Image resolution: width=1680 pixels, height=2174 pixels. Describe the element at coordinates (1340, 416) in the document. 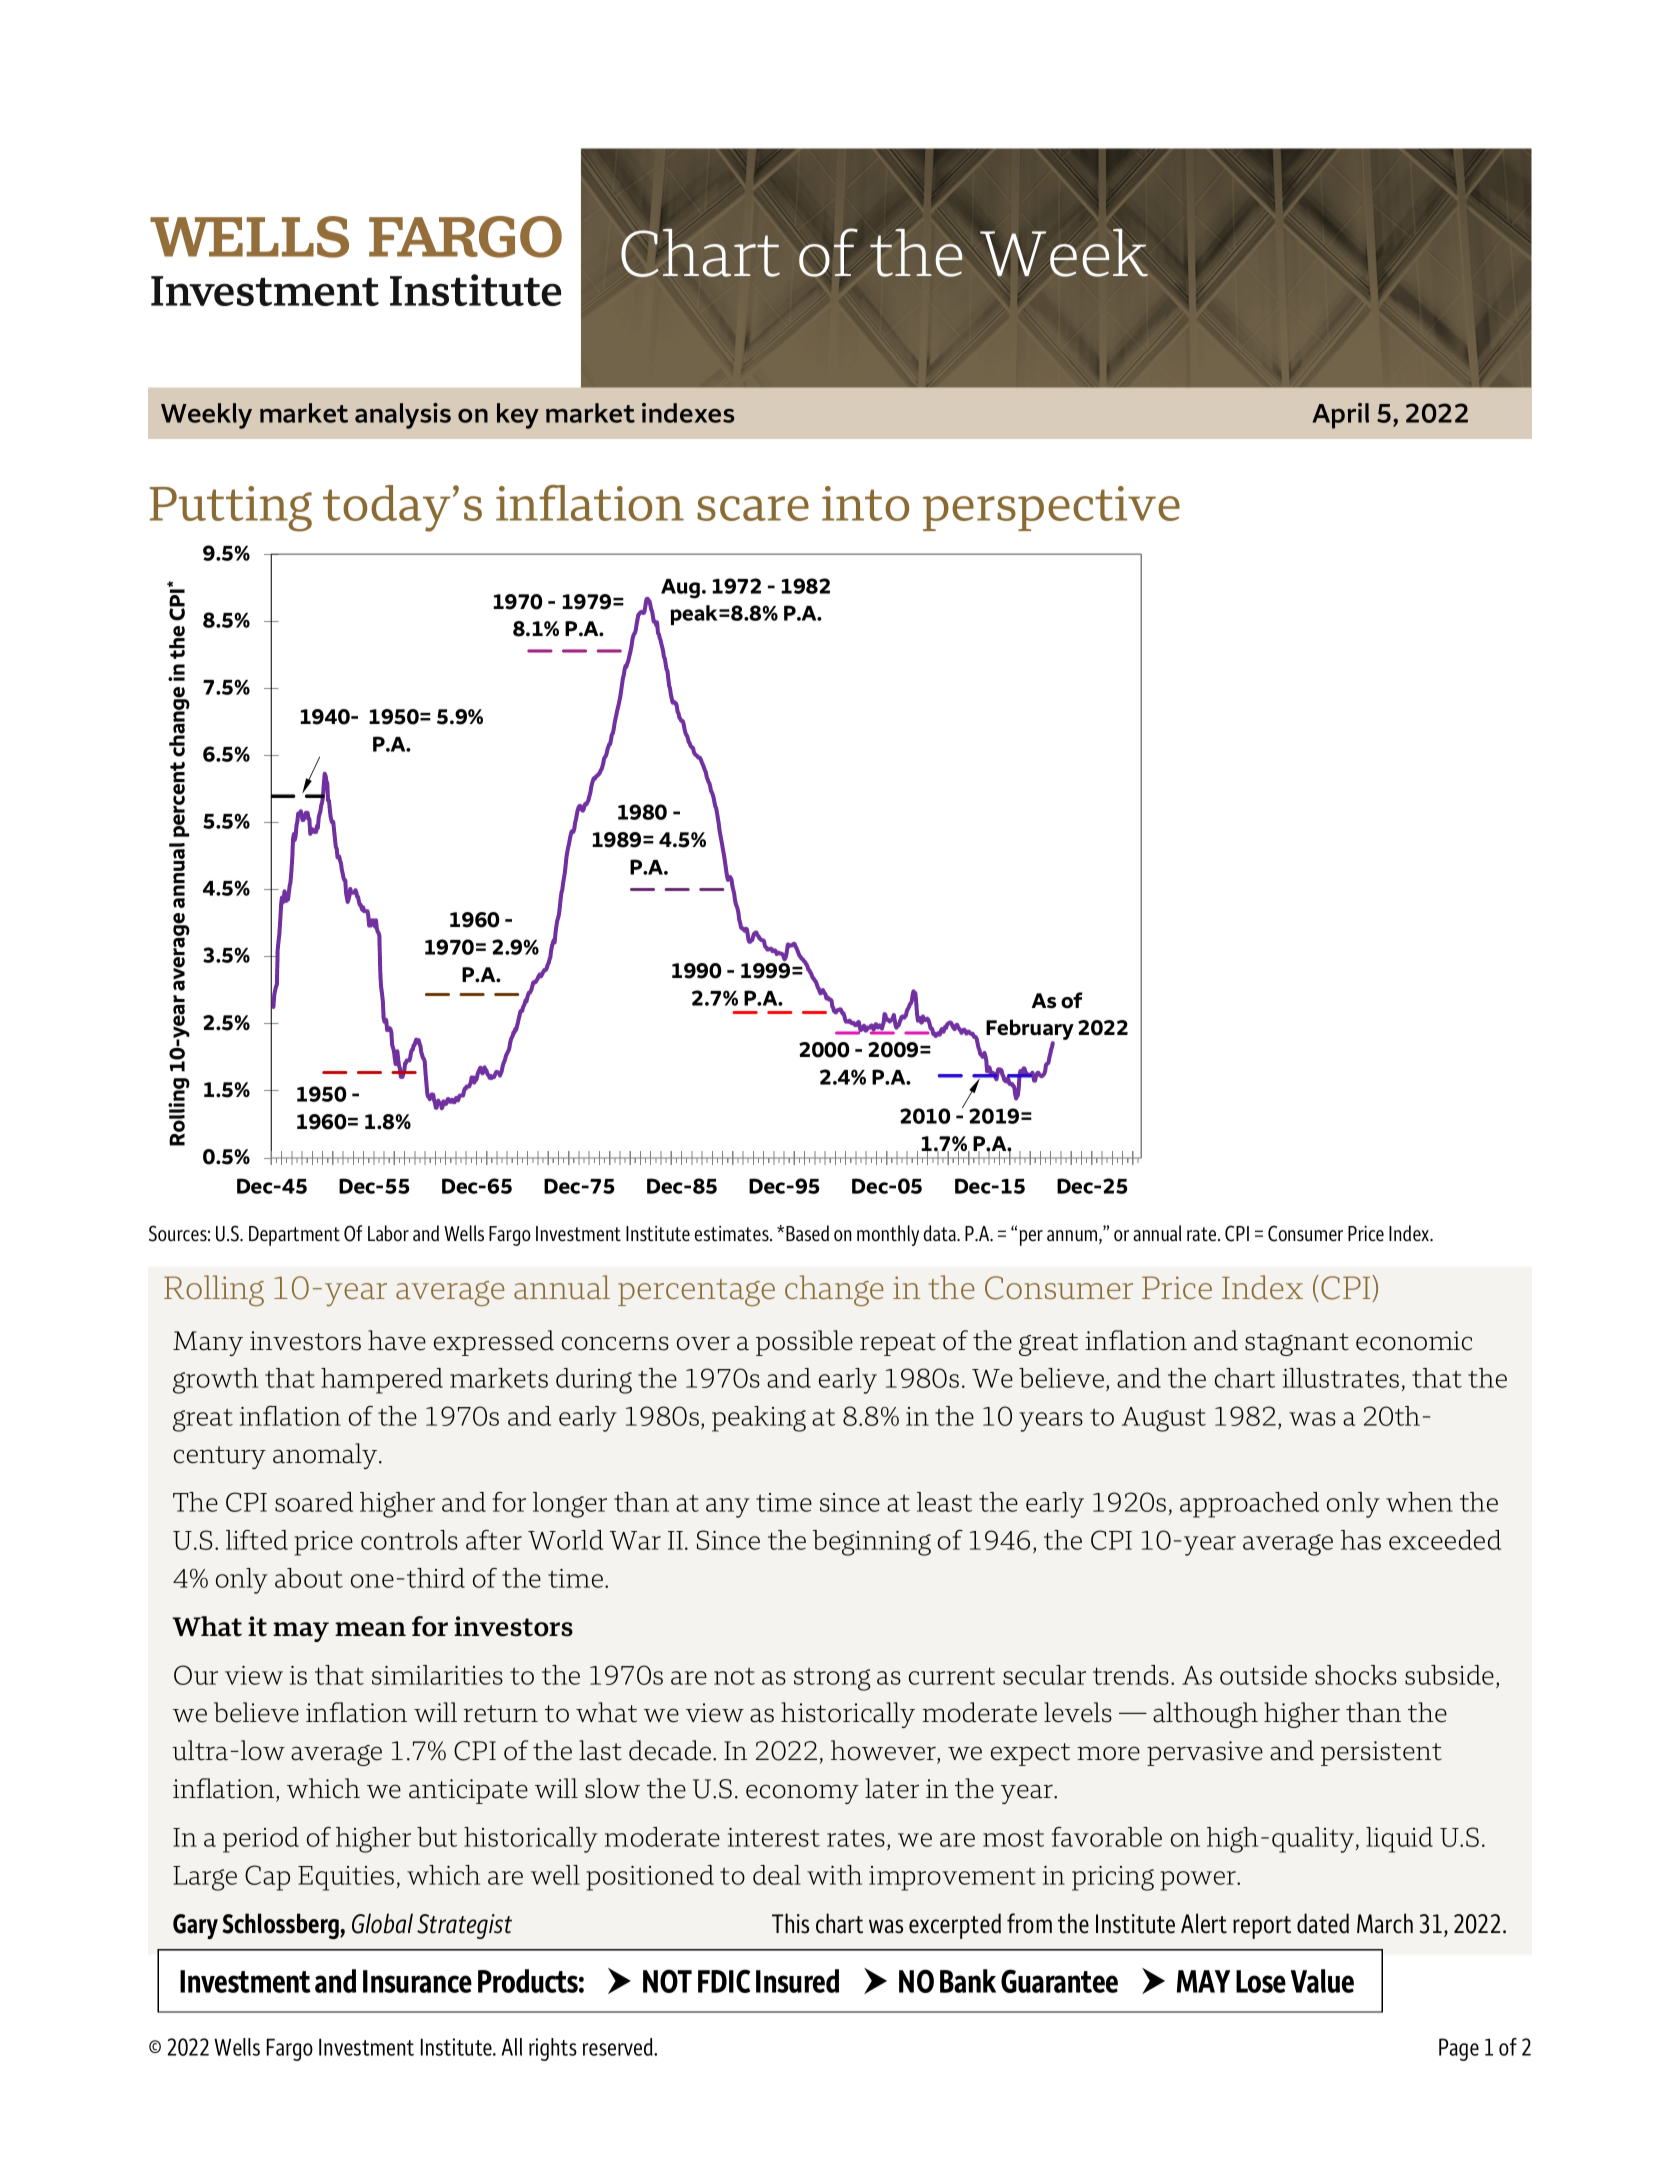

I see `April` at that location.
